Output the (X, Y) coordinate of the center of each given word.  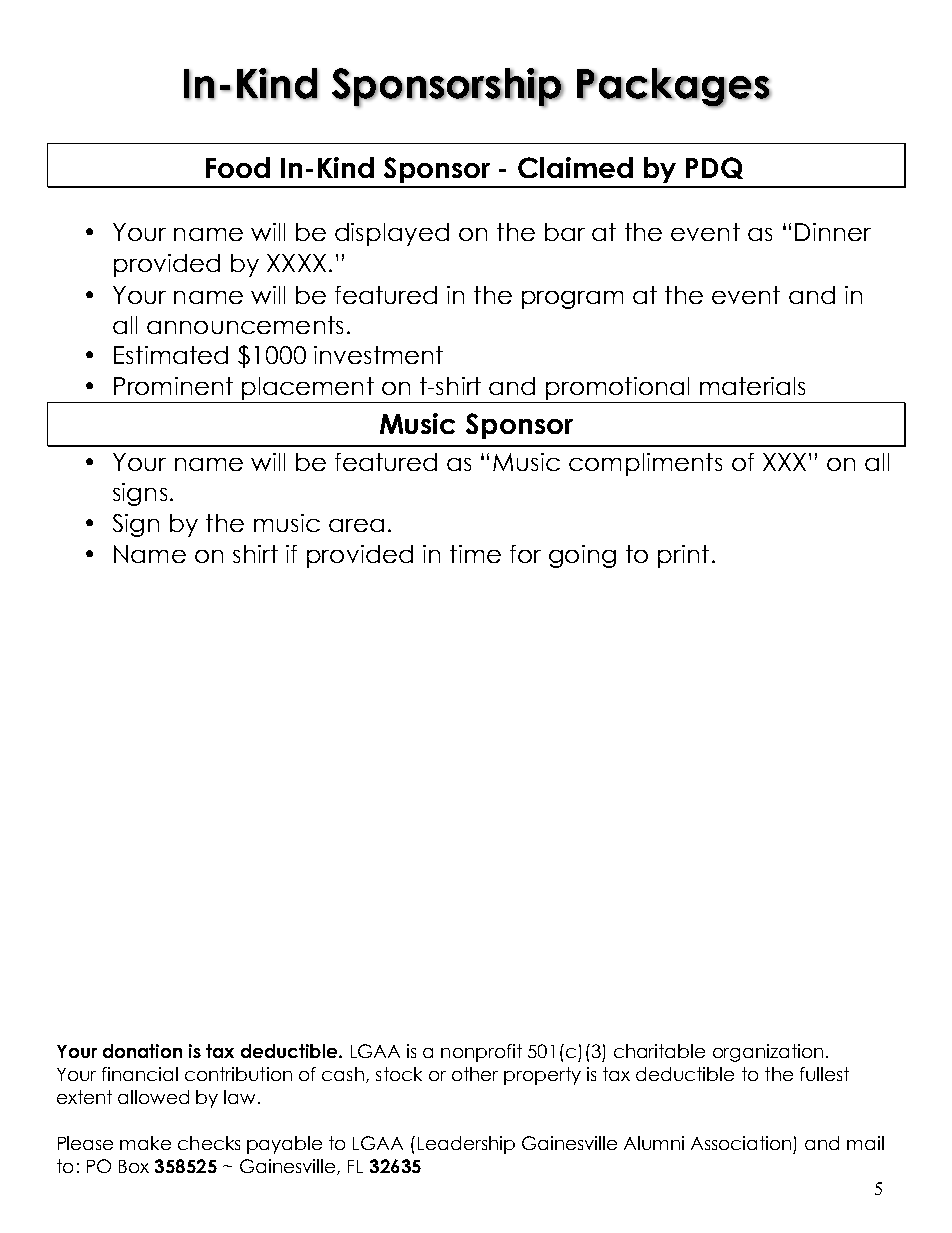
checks (209, 1143)
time (475, 554)
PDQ (714, 168)
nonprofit (481, 1053)
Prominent (173, 386)
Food (238, 167)
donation (142, 1051)
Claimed (575, 167)
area (356, 525)
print (683, 556)
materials (752, 386)
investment (378, 355)
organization (768, 1053)
